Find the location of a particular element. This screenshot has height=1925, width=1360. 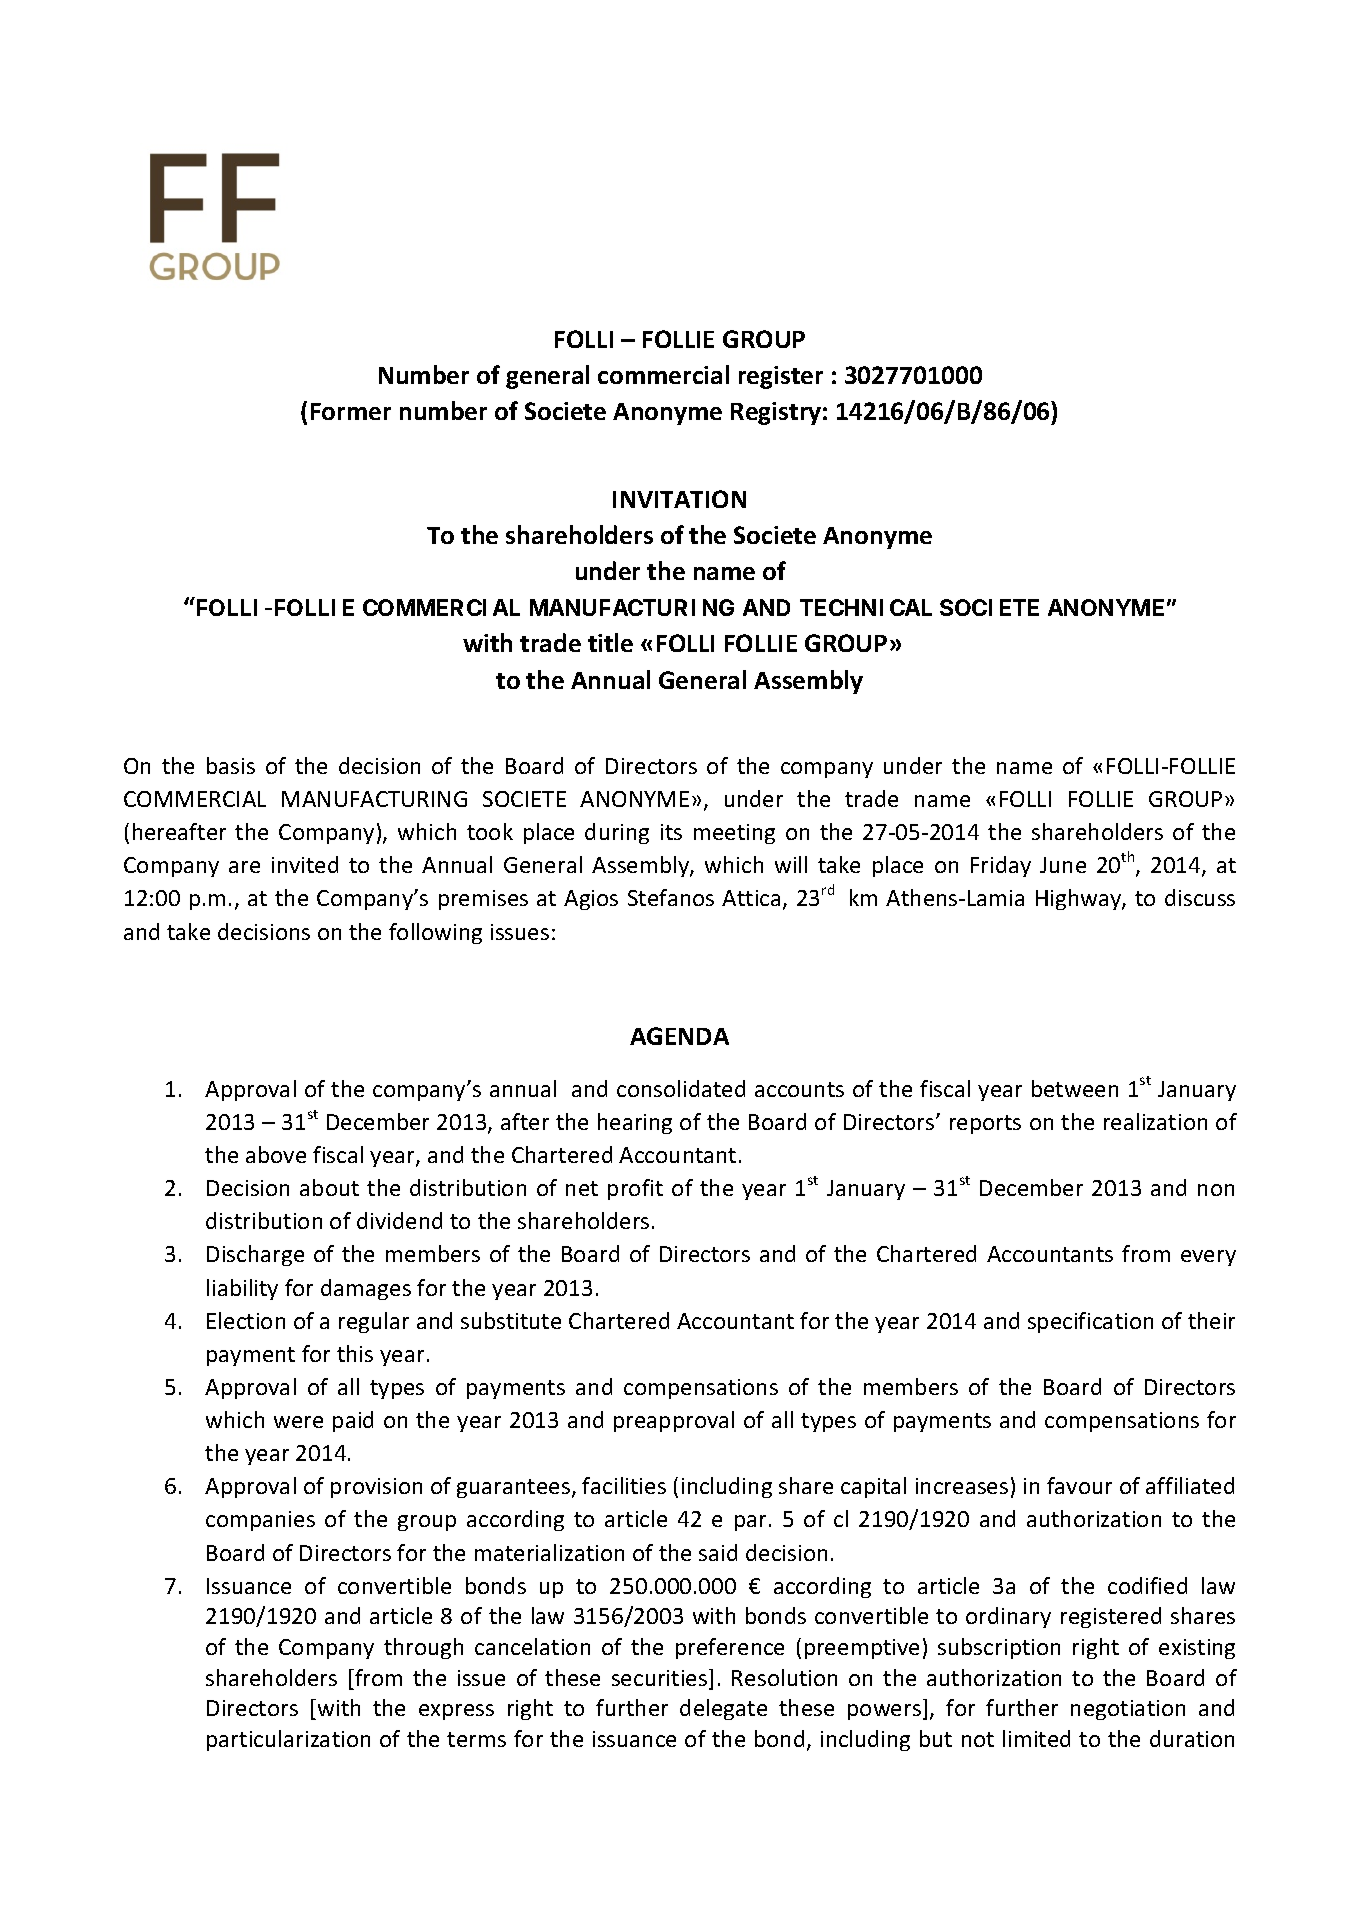

Former is located at coordinates (351, 411).
